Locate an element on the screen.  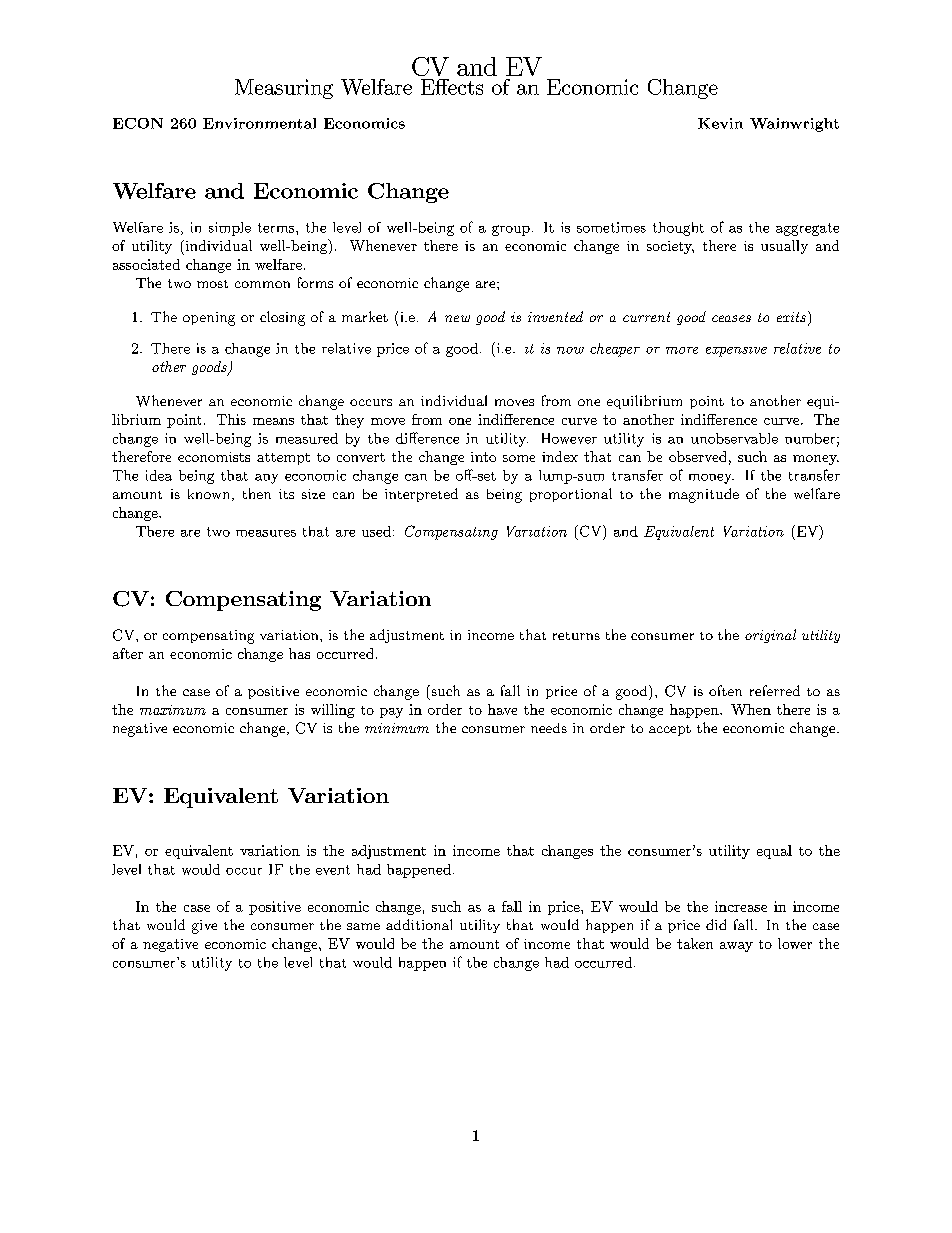
give is located at coordinates (204, 927).
